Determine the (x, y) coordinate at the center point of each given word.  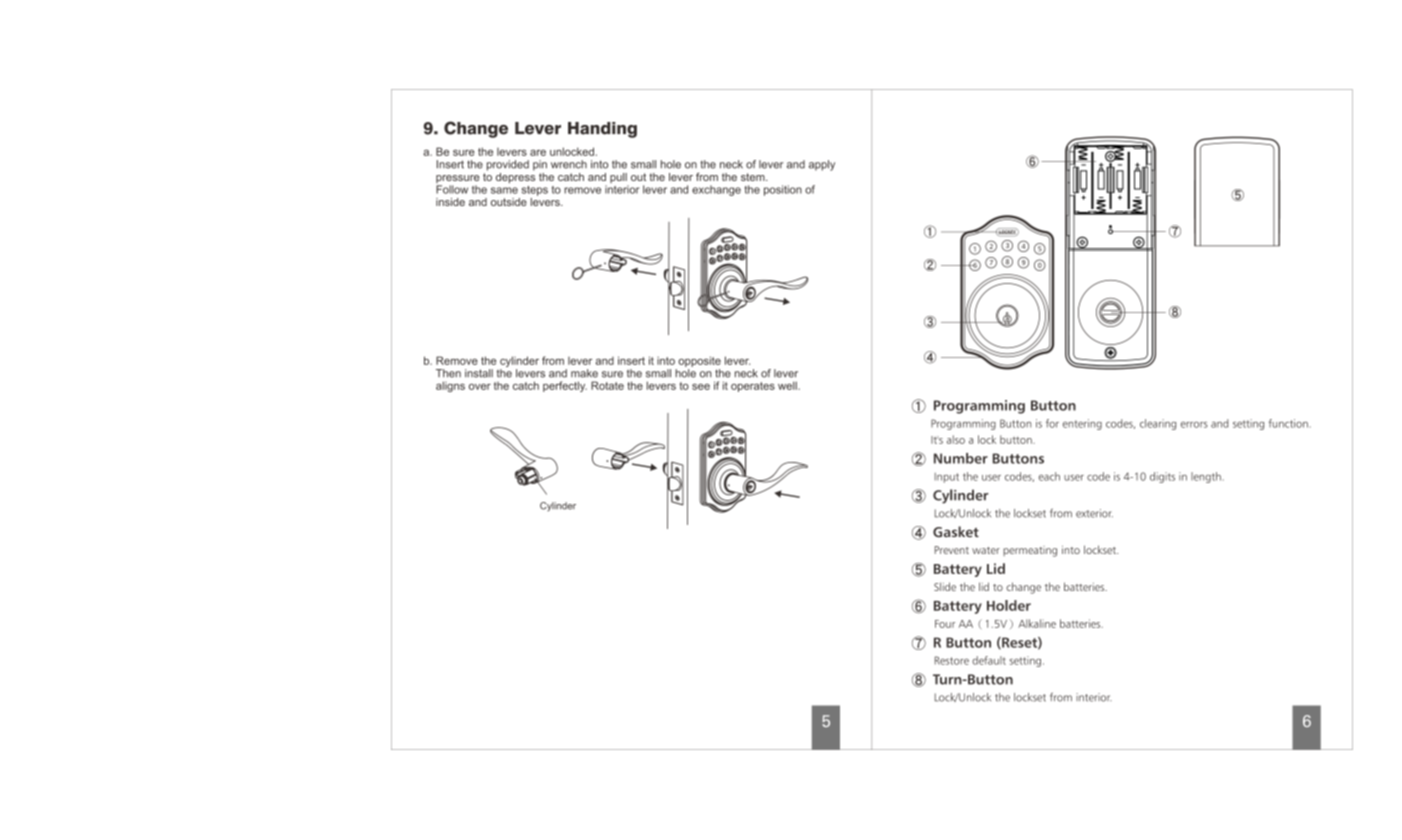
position (783, 190)
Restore (952, 660)
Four (945, 624)
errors (1194, 425)
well (788, 385)
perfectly (565, 386)
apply (822, 165)
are (538, 153)
